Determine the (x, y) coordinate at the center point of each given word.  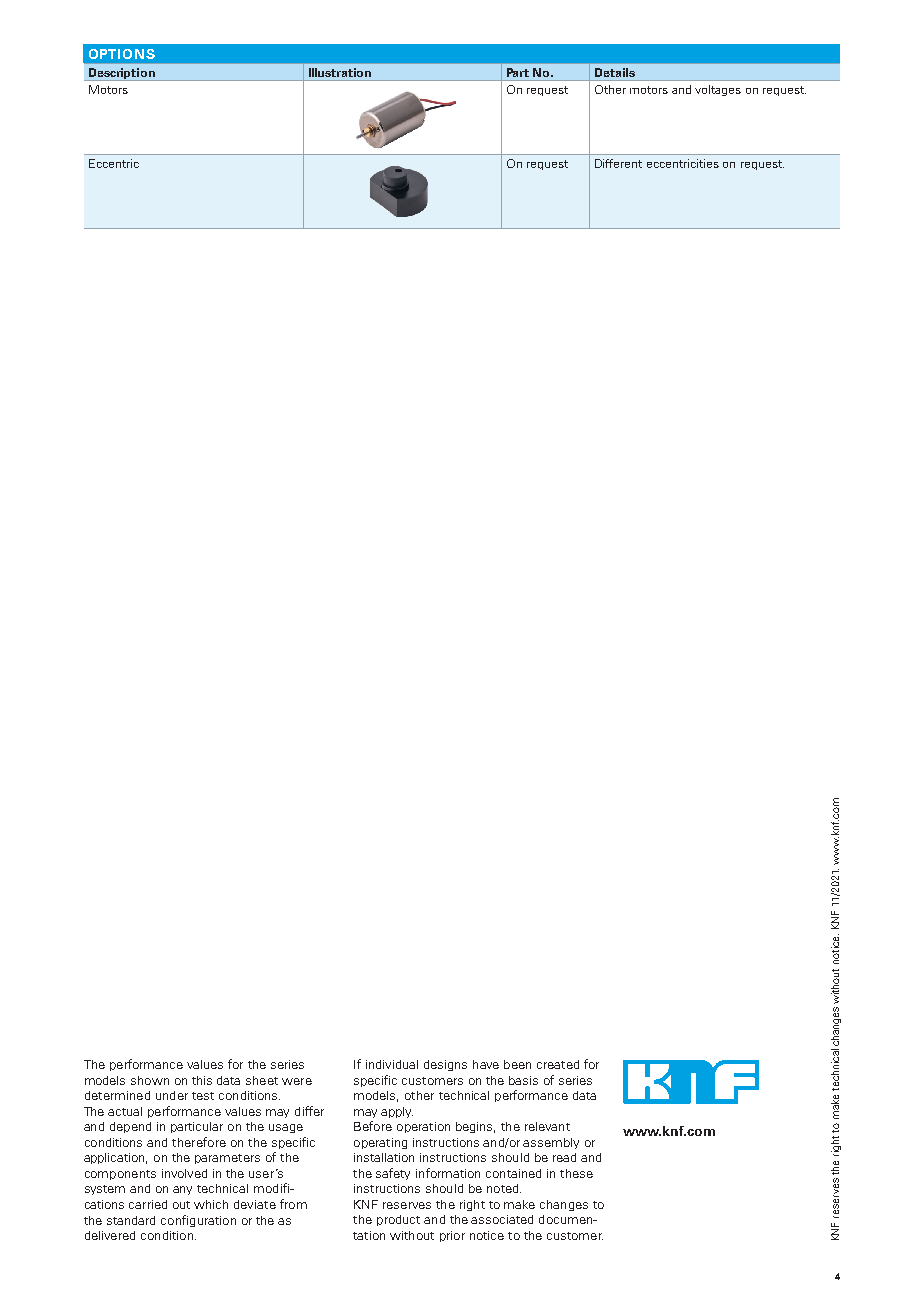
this (202, 1080)
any (182, 1190)
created (558, 1064)
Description (121, 74)
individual (392, 1064)
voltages (718, 90)
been (517, 1064)
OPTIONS (122, 54)
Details (615, 72)
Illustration (340, 72)
